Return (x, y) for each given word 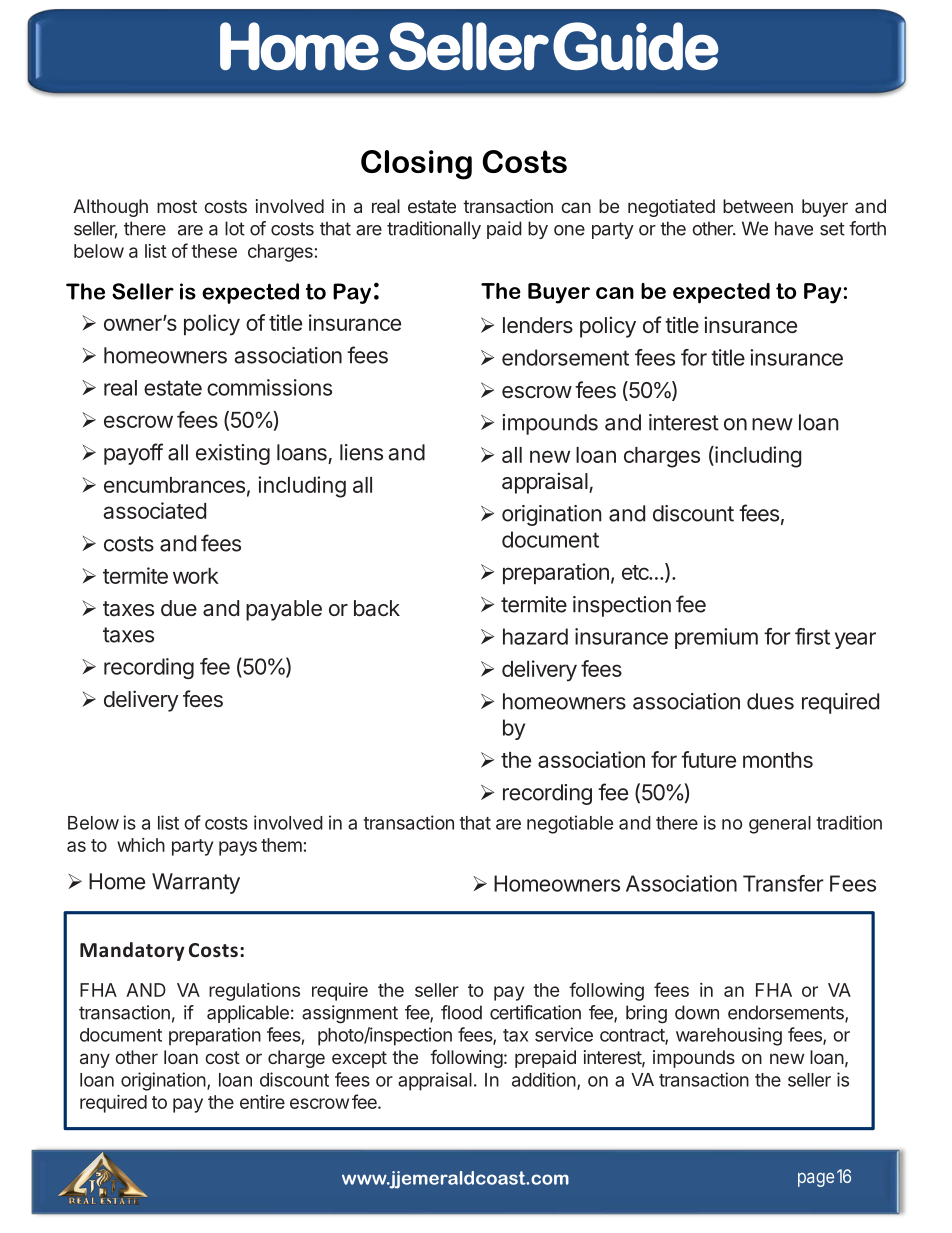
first (812, 636)
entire (262, 1102)
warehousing (729, 1036)
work (196, 576)
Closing (416, 165)
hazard (535, 636)
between (758, 206)
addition (544, 1079)
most (177, 206)
